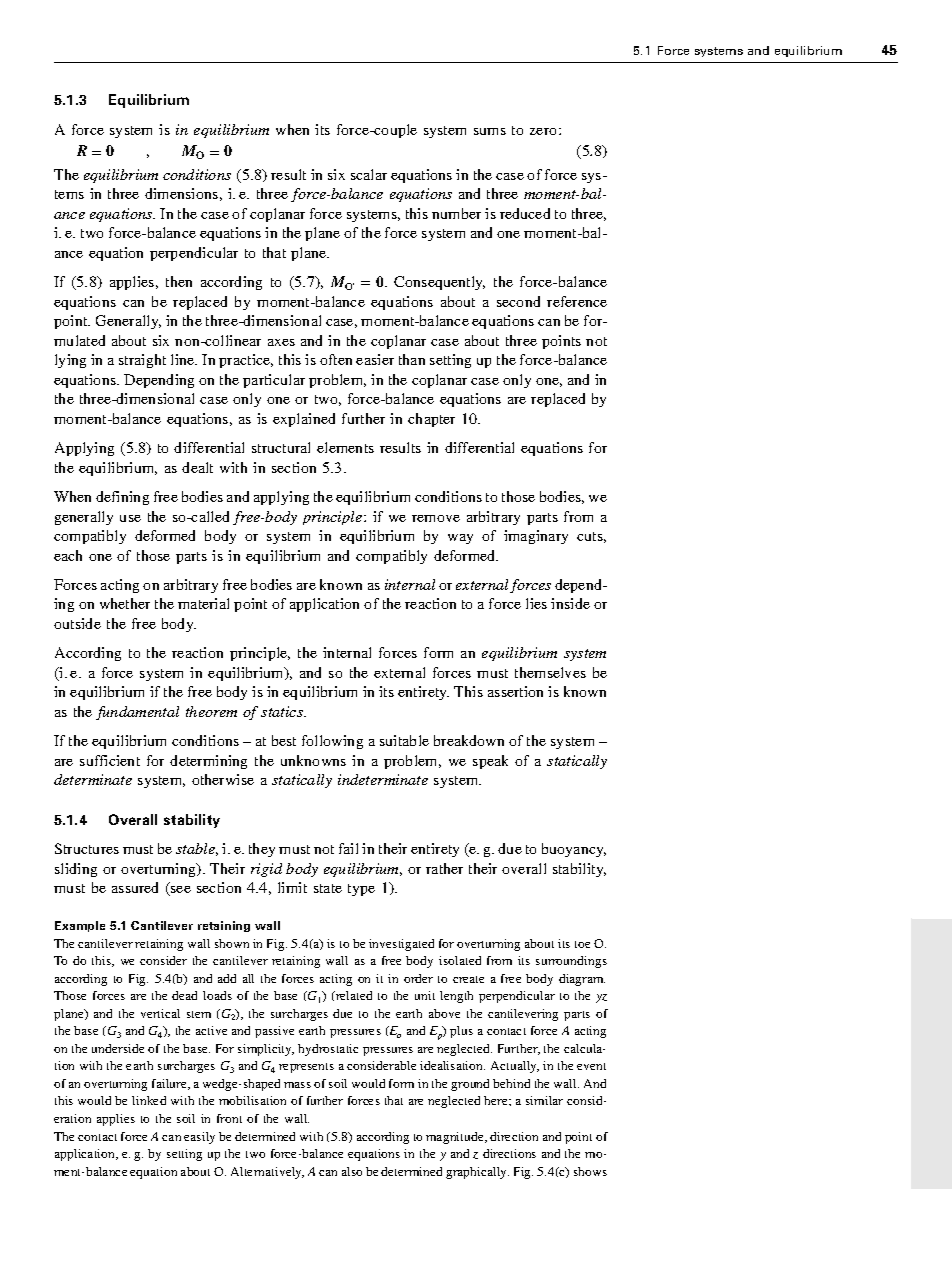  What do you see at coordinates (149, 1100) in the page?
I see `linked` at bounding box center [149, 1100].
